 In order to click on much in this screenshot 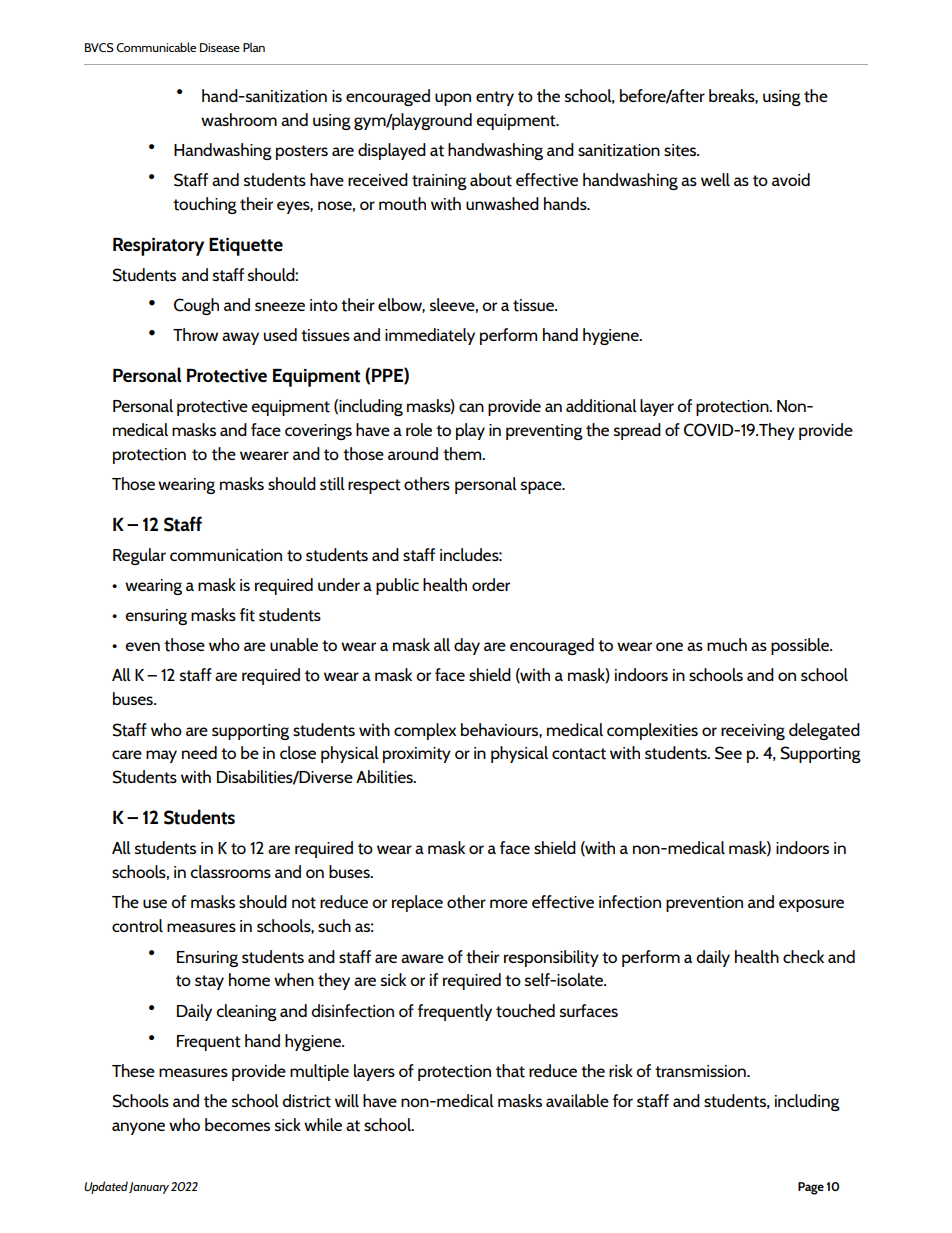, I will do `click(727, 644)`.
